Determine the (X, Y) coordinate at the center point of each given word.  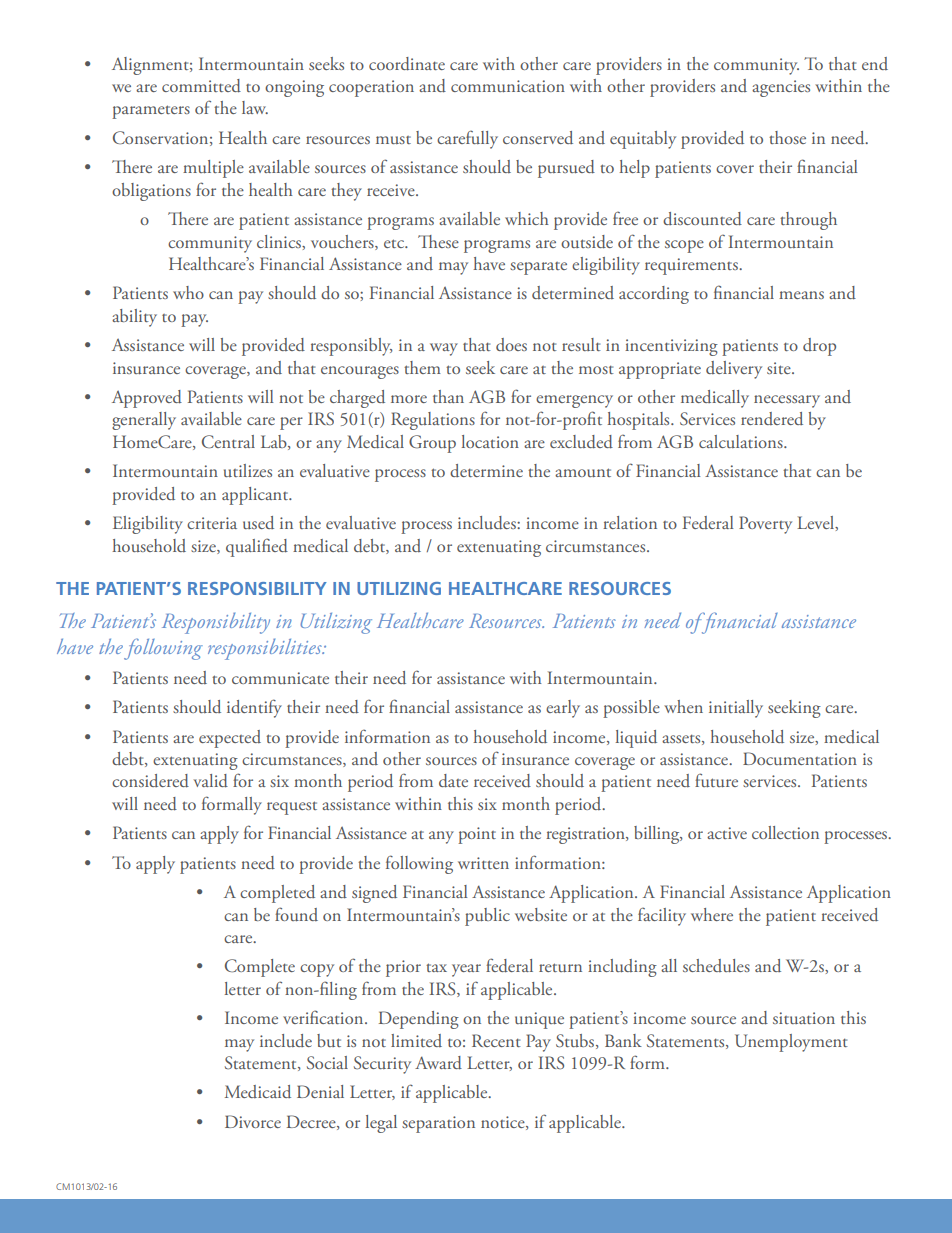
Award (438, 1063)
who (188, 292)
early (563, 709)
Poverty (765, 525)
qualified (257, 547)
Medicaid (258, 1091)
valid (210, 781)
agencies (781, 88)
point (477, 835)
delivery (734, 370)
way (444, 349)
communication (508, 86)
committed (201, 86)
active (727, 833)
